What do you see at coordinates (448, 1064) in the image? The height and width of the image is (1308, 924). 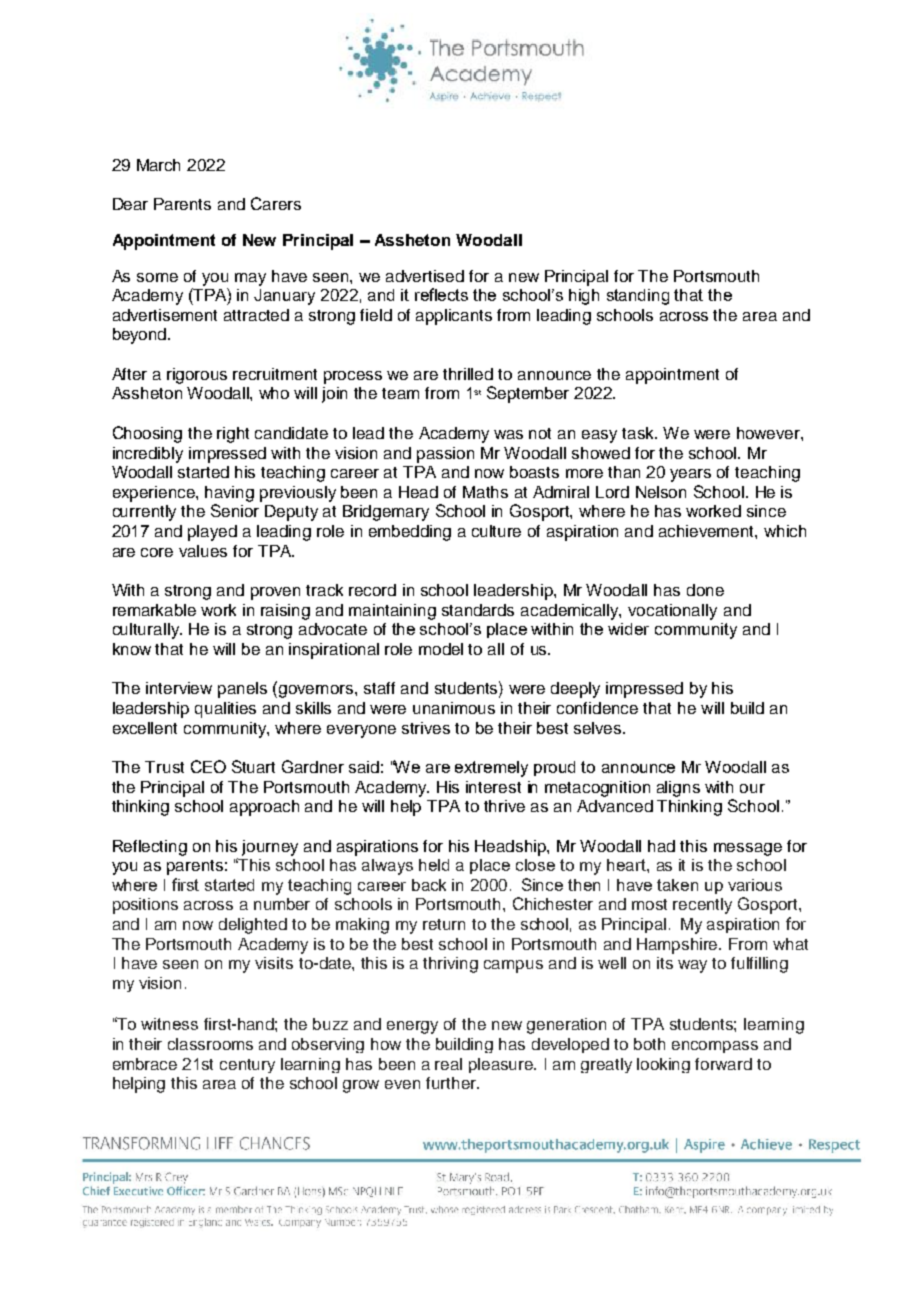 I see `real` at bounding box center [448, 1064].
